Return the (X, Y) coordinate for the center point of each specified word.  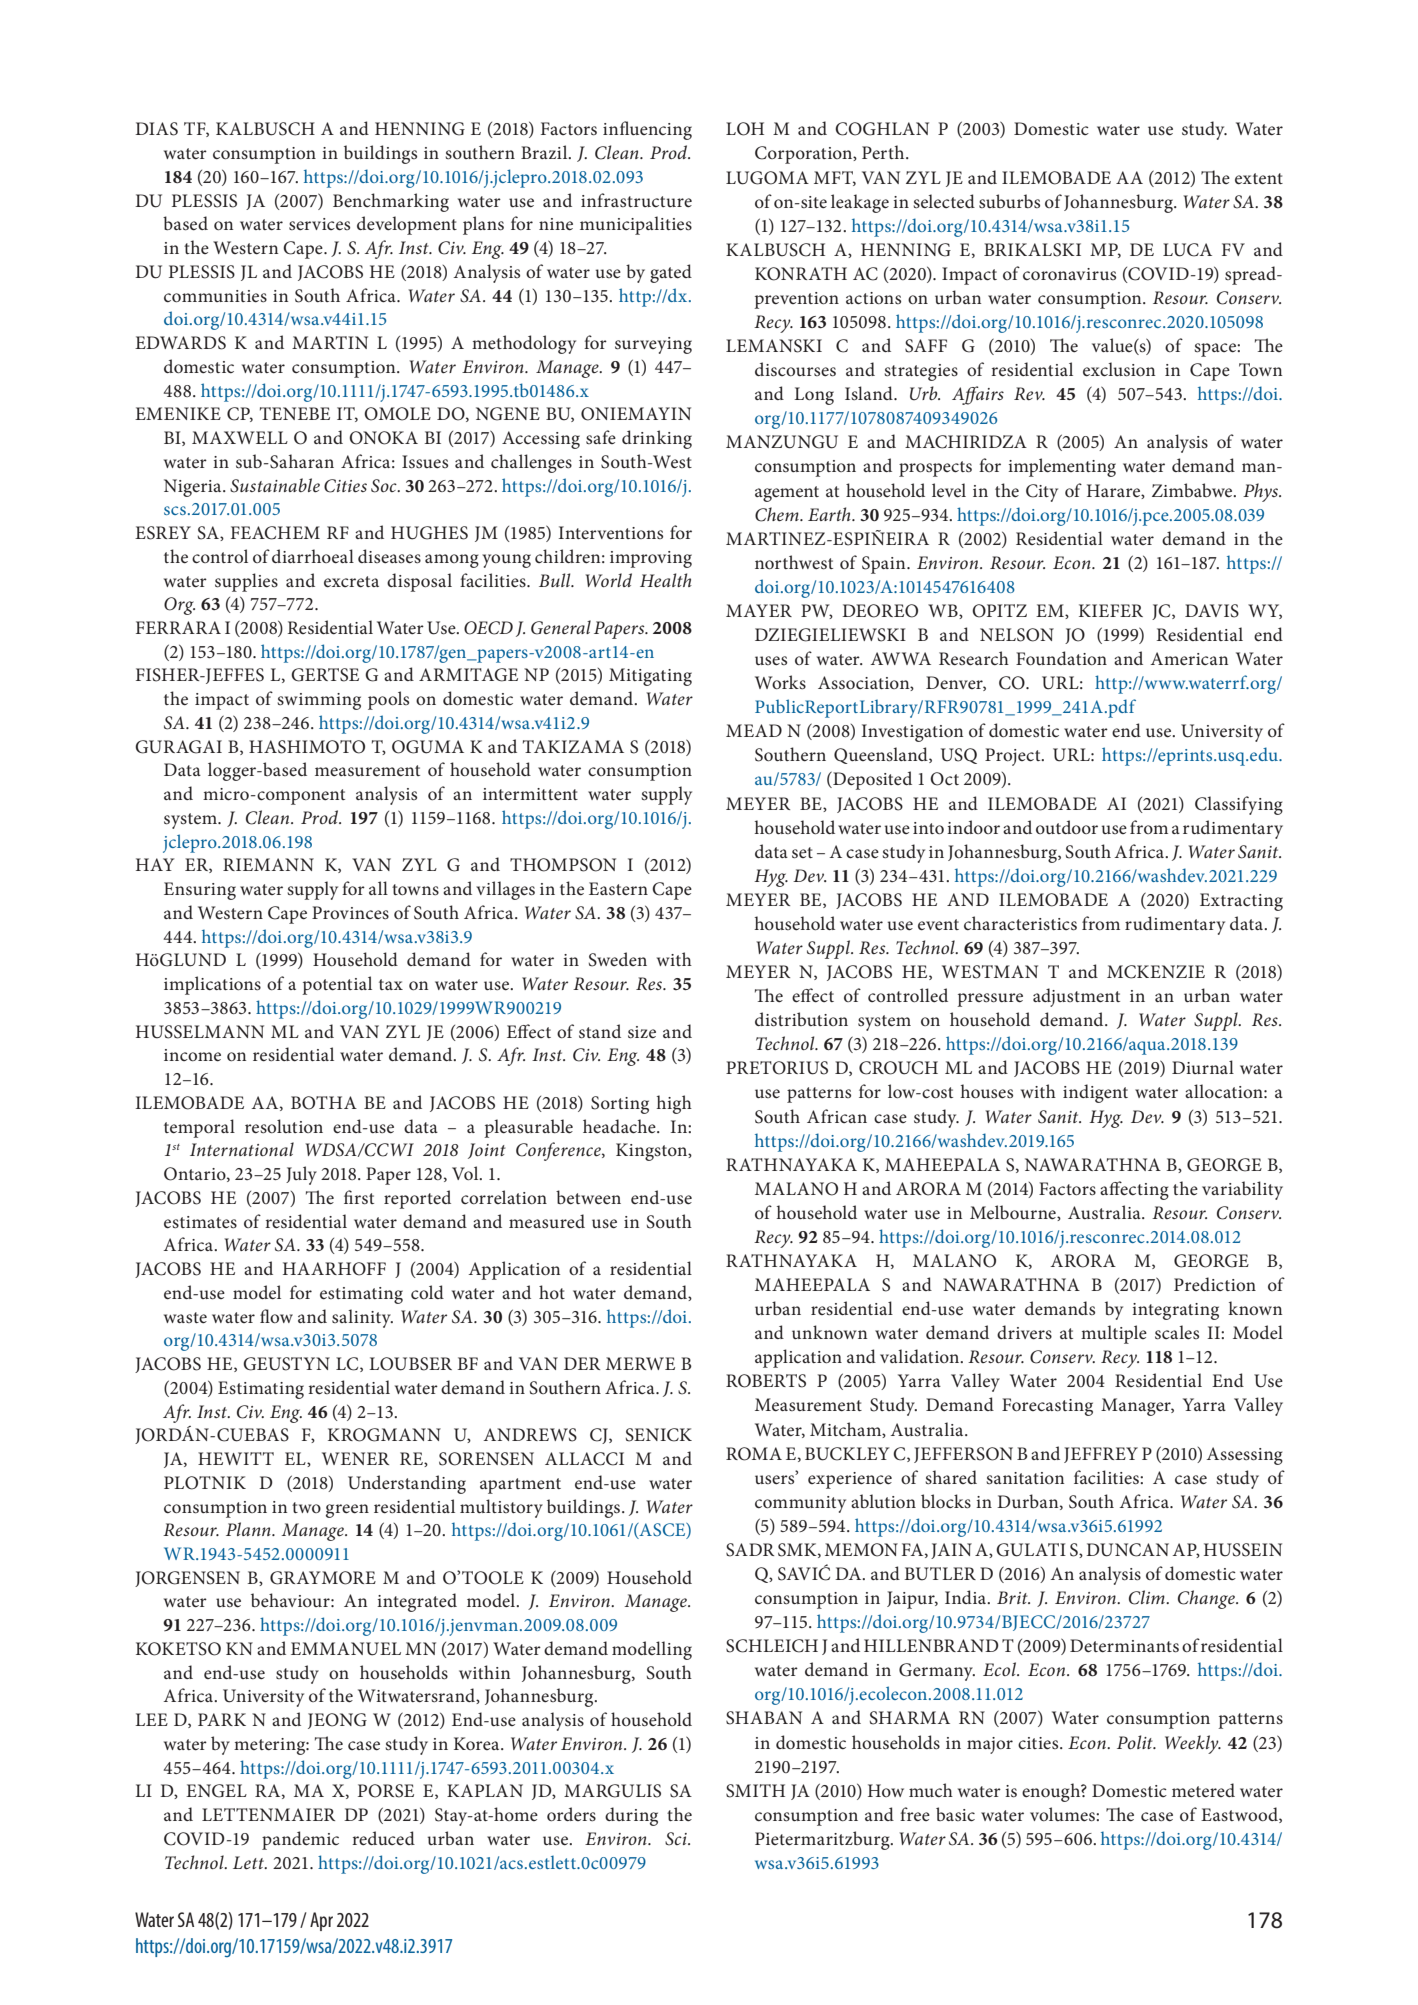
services (319, 224)
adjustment (1076, 997)
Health (666, 580)
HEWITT (236, 1458)
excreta (351, 582)
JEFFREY (1101, 1455)
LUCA (1187, 250)
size (642, 1032)
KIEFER (1111, 610)
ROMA (754, 1454)
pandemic (300, 1840)
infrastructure (636, 200)
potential (337, 985)
